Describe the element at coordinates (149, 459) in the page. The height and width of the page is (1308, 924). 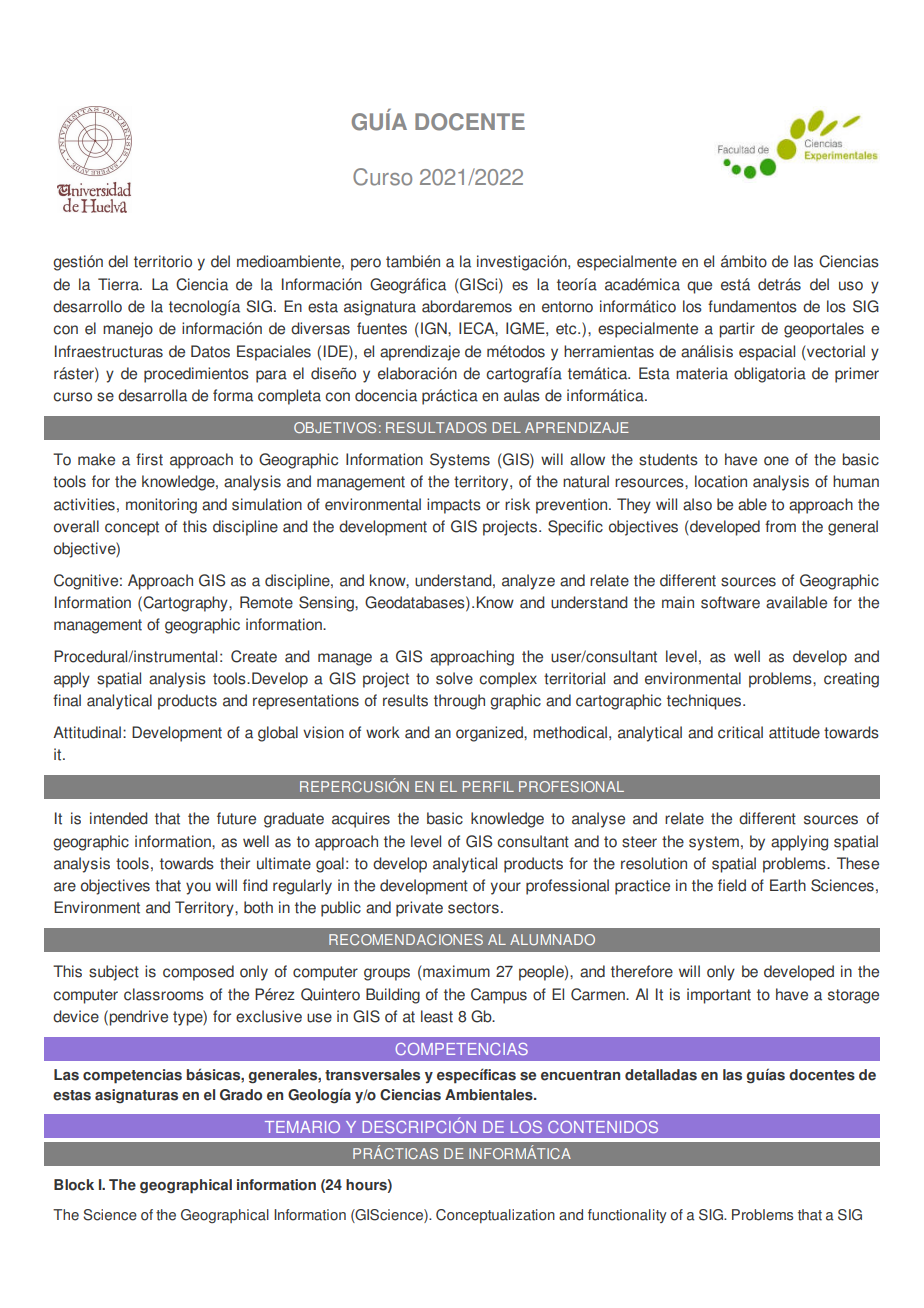
I see `first` at that location.
